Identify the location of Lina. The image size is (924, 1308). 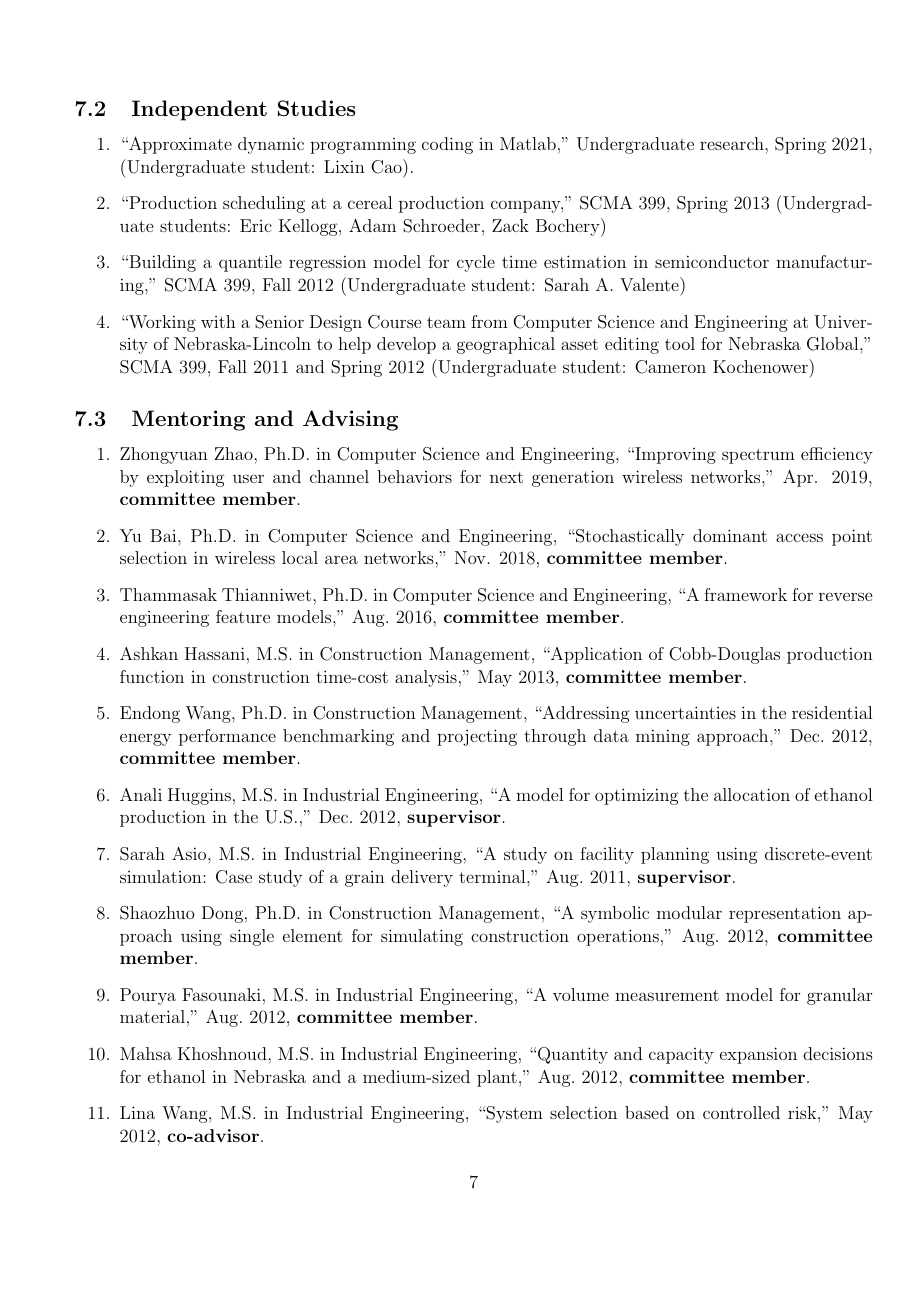
(137, 1112).
